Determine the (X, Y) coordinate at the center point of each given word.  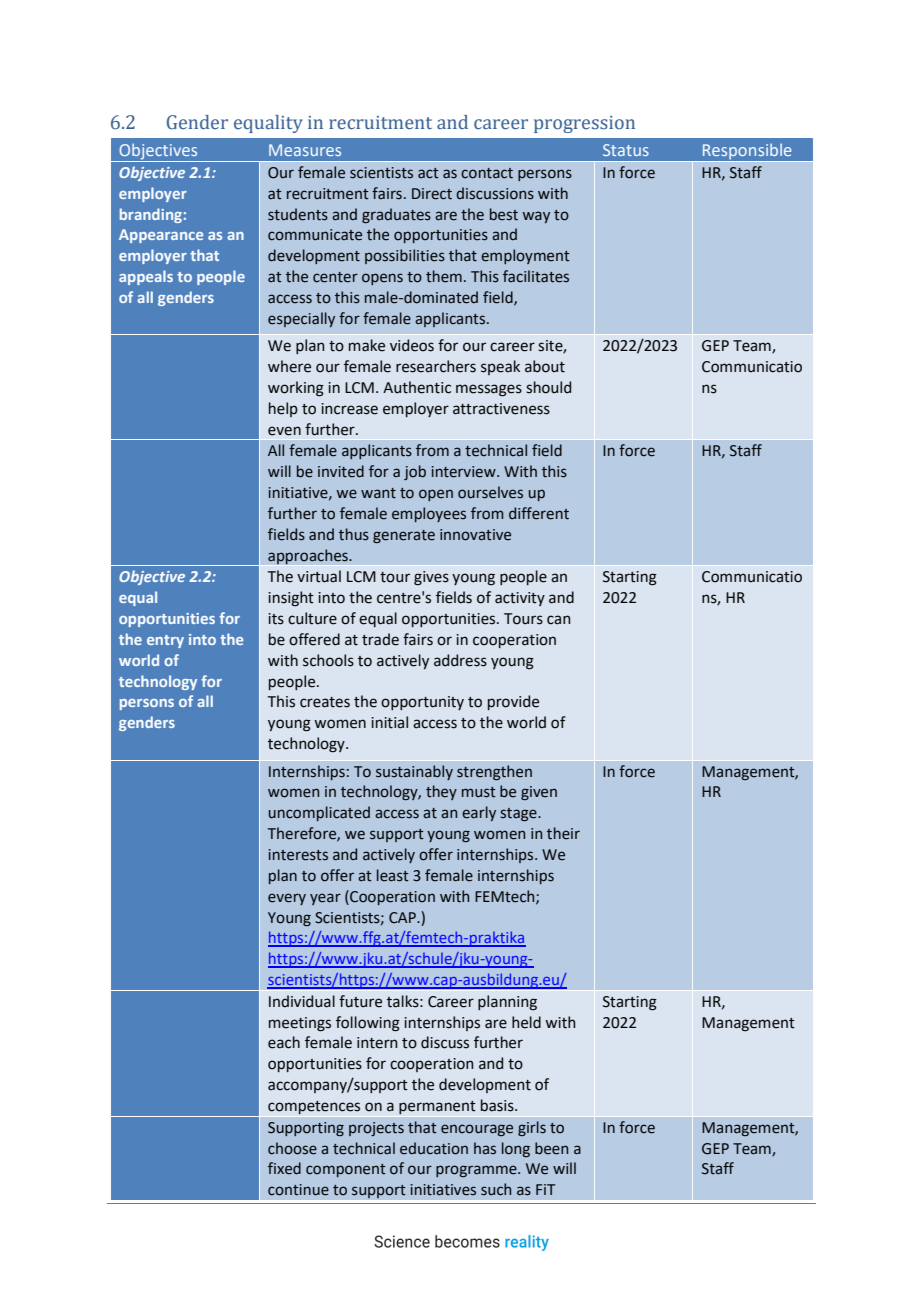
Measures (305, 150)
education (434, 1148)
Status (626, 150)
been (551, 1148)
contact (487, 173)
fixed (284, 1168)
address (460, 660)
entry (165, 641)
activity (520, 599)
